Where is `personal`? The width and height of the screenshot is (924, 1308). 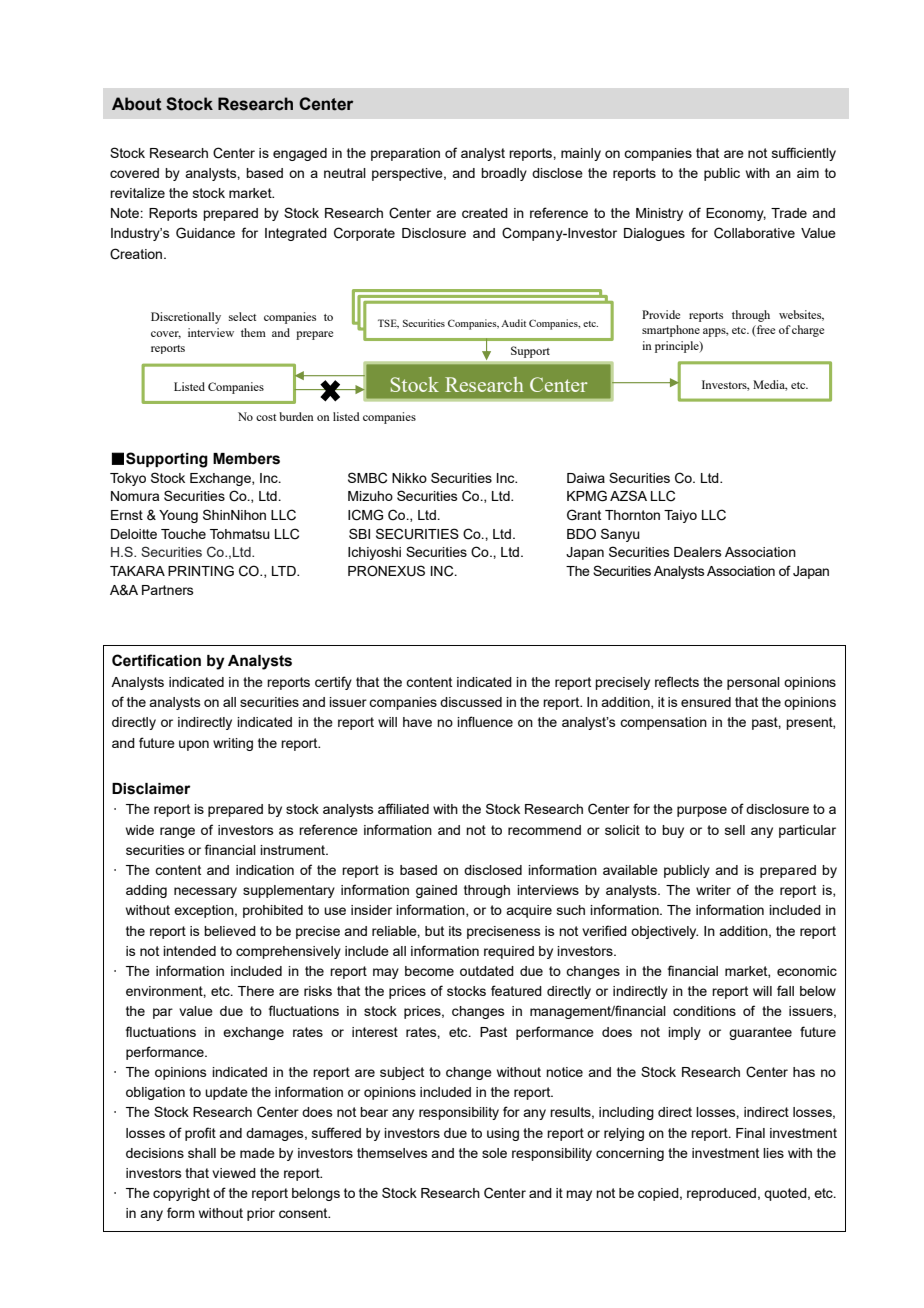 personal is located at coordinates (753, 683).
